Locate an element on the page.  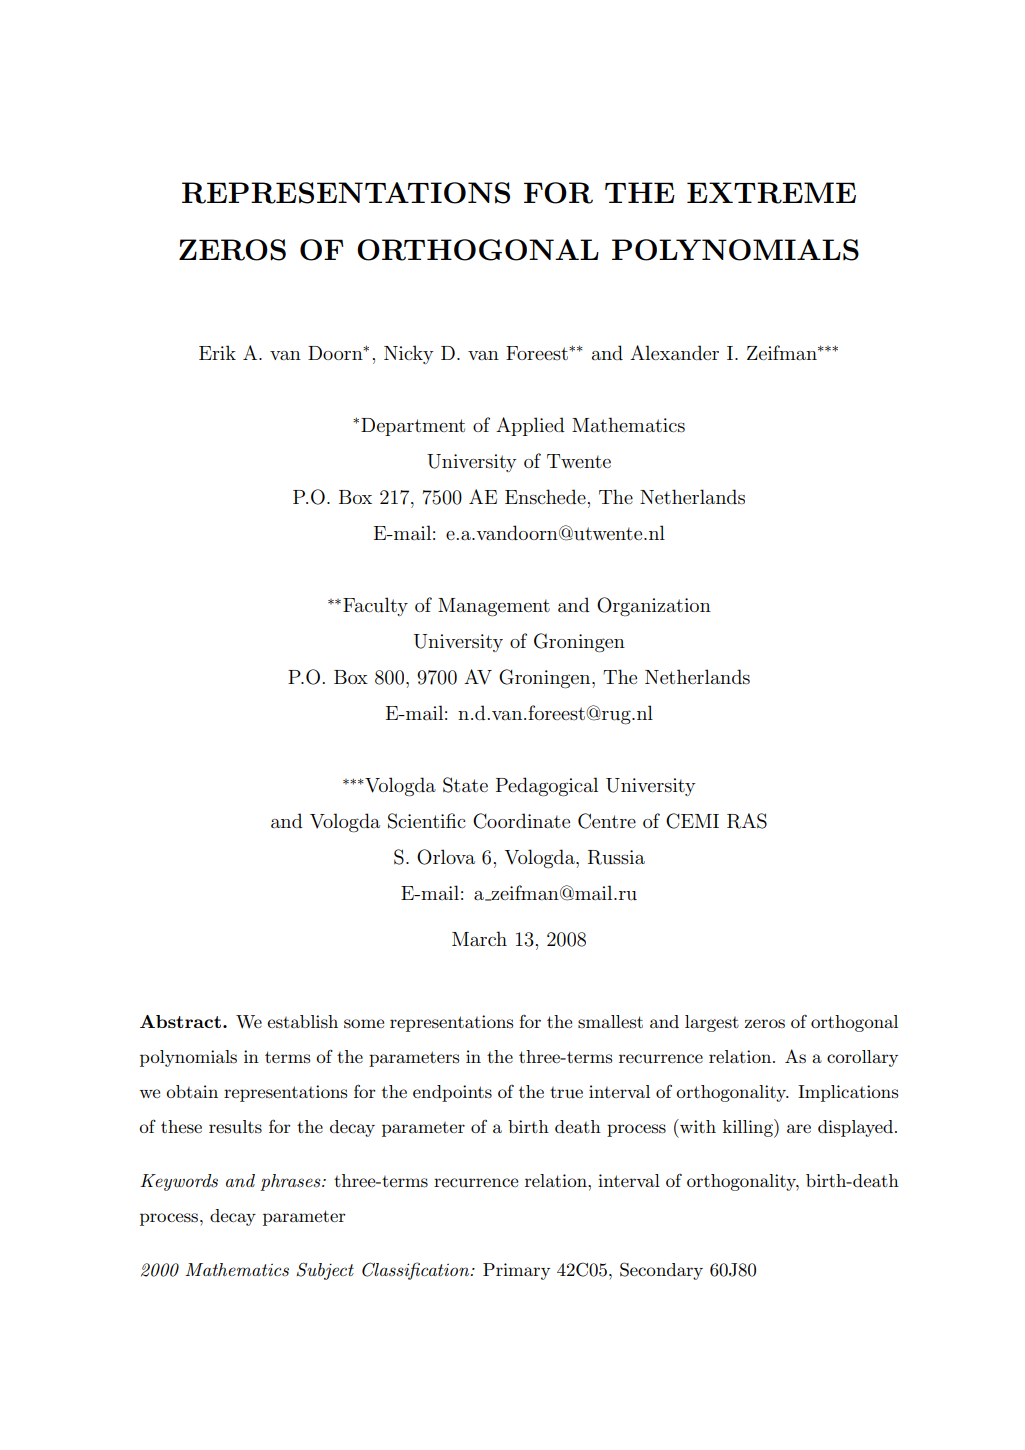
Management is located at coordinates (494, 607).
